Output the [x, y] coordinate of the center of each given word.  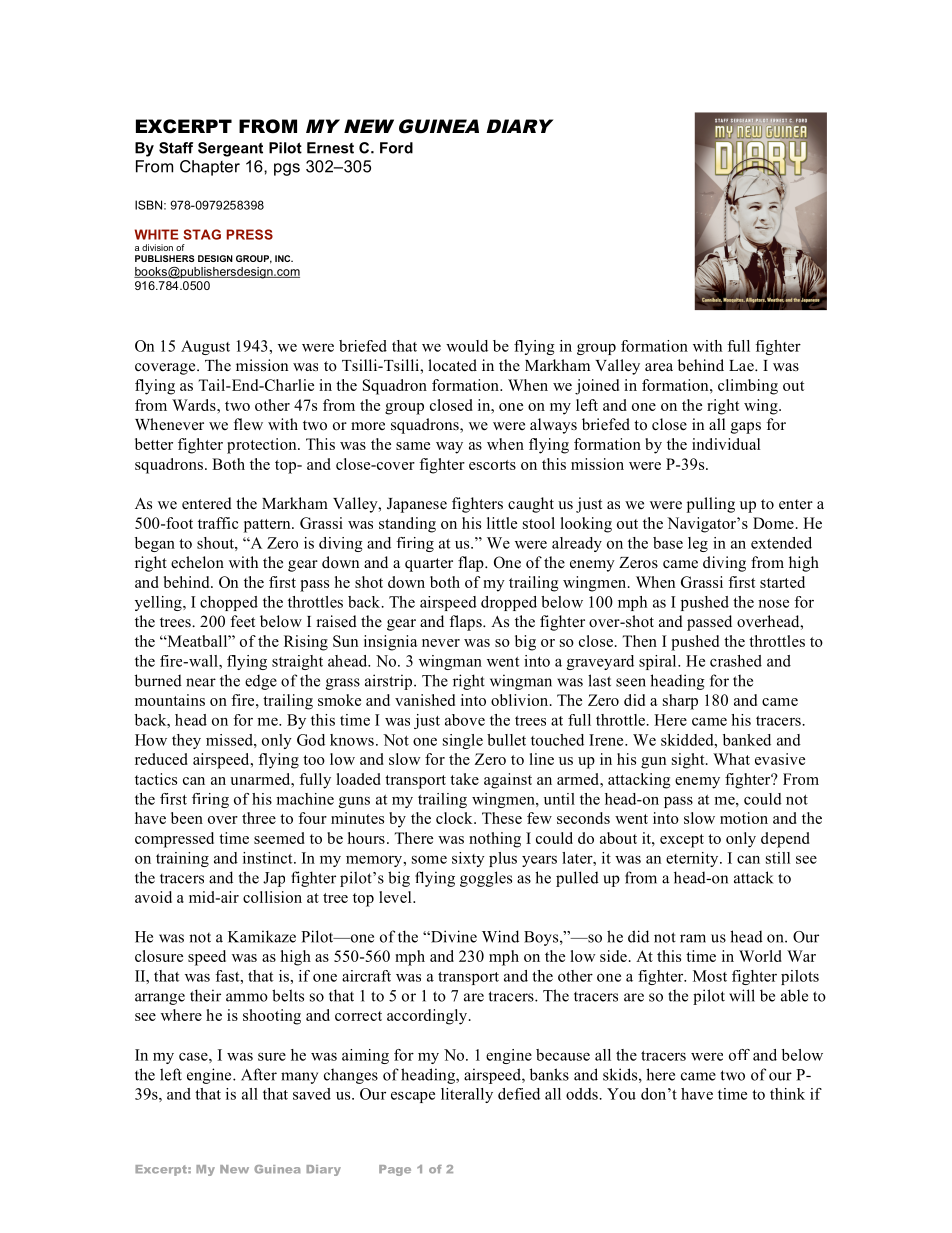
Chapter [210, 168]
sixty [468, 859]
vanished [425, 700]
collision [272, 897]
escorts [492, 465]
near [201, 682]
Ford [396, 148]
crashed [736, 661]
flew [248, 424]
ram [693, 938]
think [787, 1094]
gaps [746, 428]
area [659, 367]
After [259, 1074]
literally [467, 1095]
